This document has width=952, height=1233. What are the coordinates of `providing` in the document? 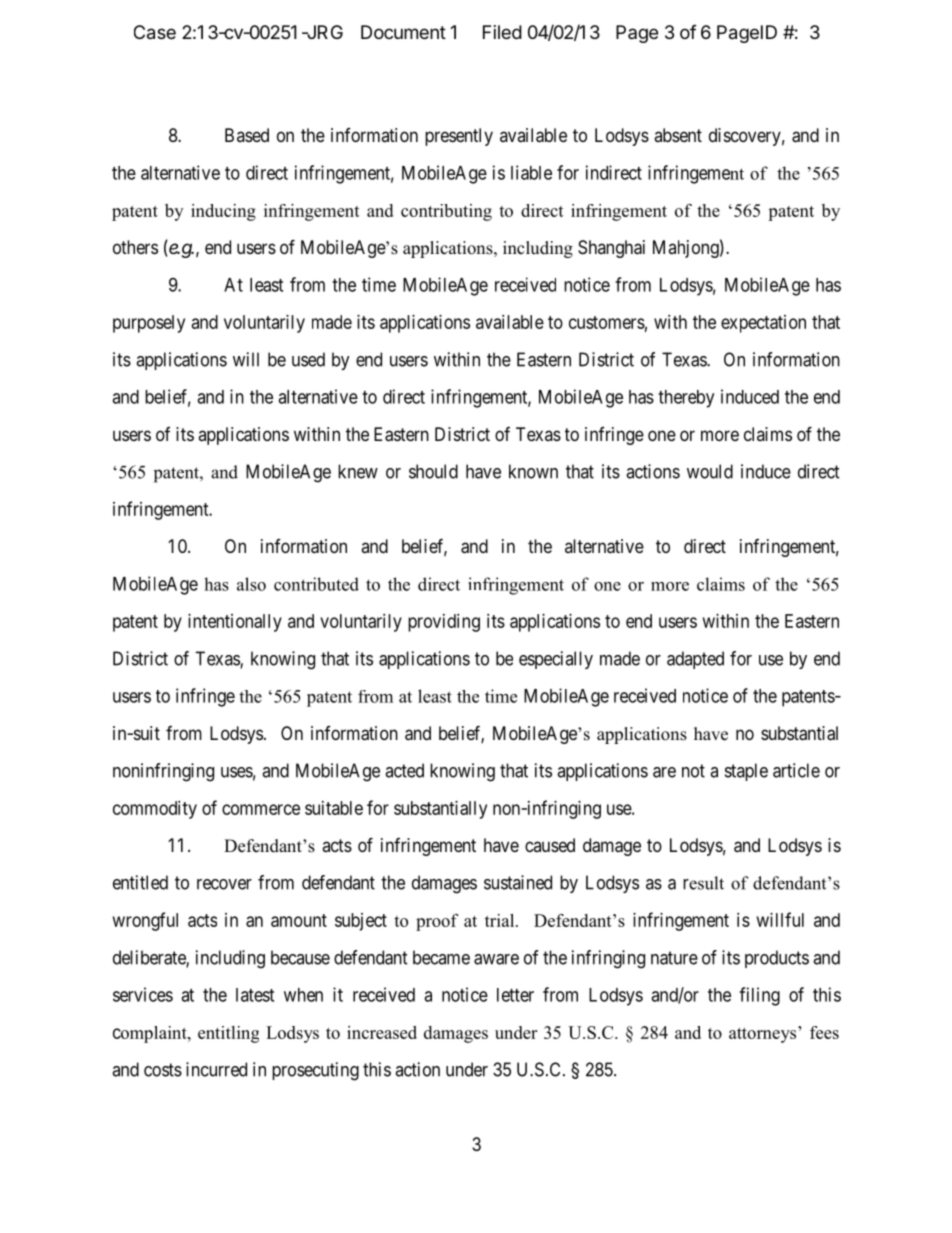 It's located at (444, 623).
